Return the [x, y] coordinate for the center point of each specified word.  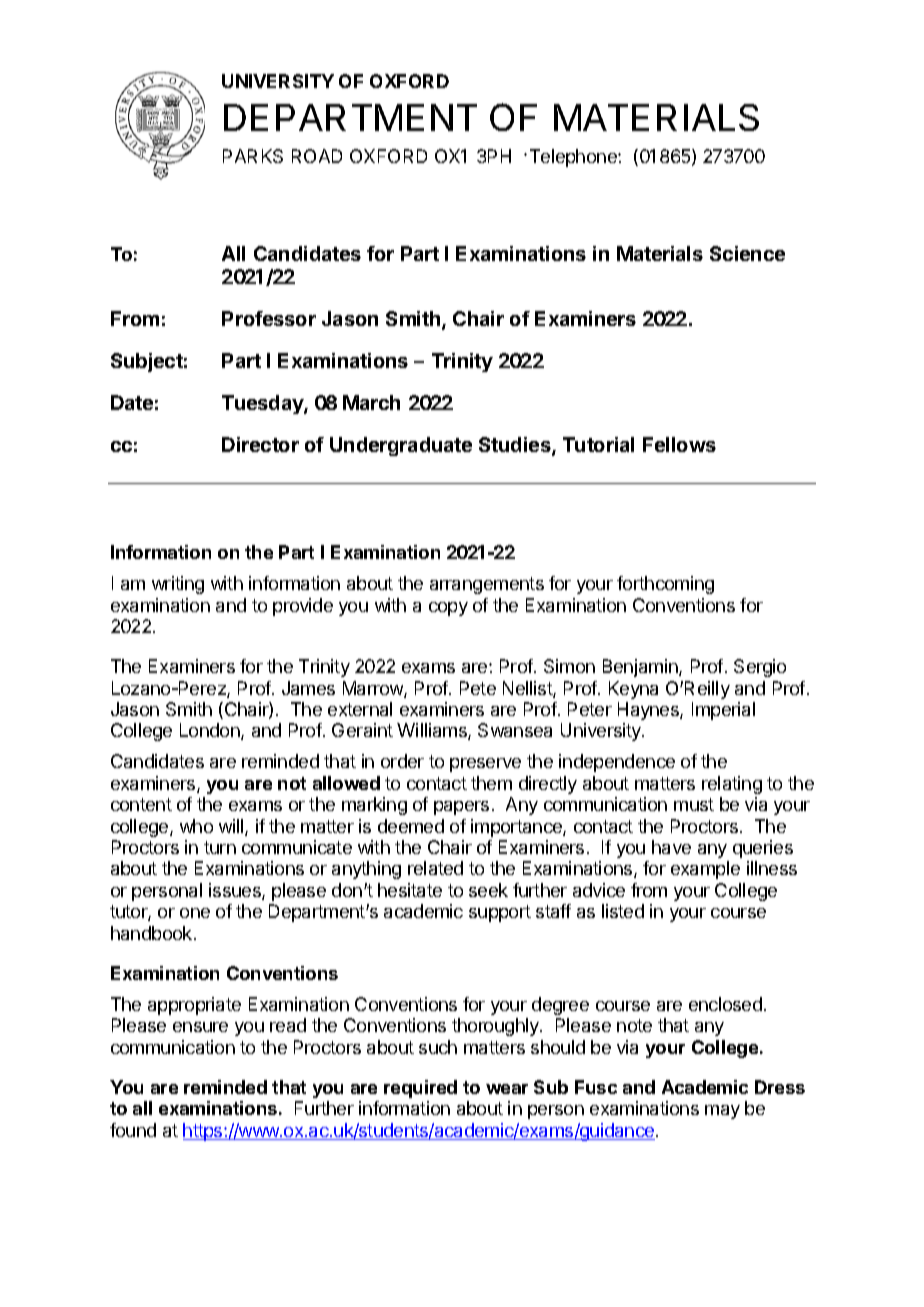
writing [178, 585]
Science [747, 253]
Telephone [574, 158]
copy [448, 609]
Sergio [760, 668]
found [133, 1130]
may [722, 1112]
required [420, 1089]
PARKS [253, 156]
